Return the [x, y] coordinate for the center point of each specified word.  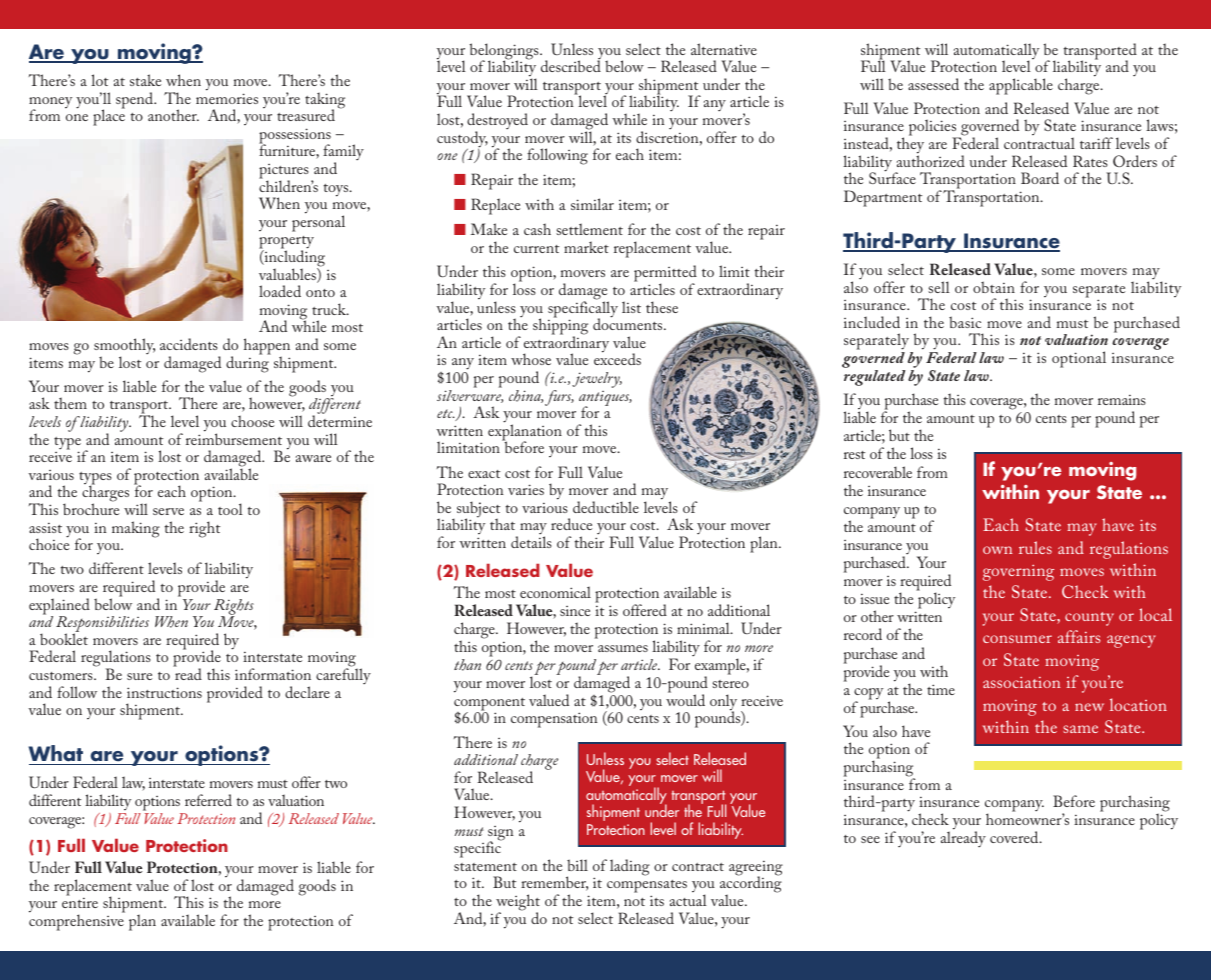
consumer [1017, 639]
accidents [189, 344]
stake [145, 80]
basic [965, 322]
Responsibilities [102, 625]
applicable [1021, 86]
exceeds [617, 358]
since [575, 611]
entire [80, 903]
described [571, 66]
